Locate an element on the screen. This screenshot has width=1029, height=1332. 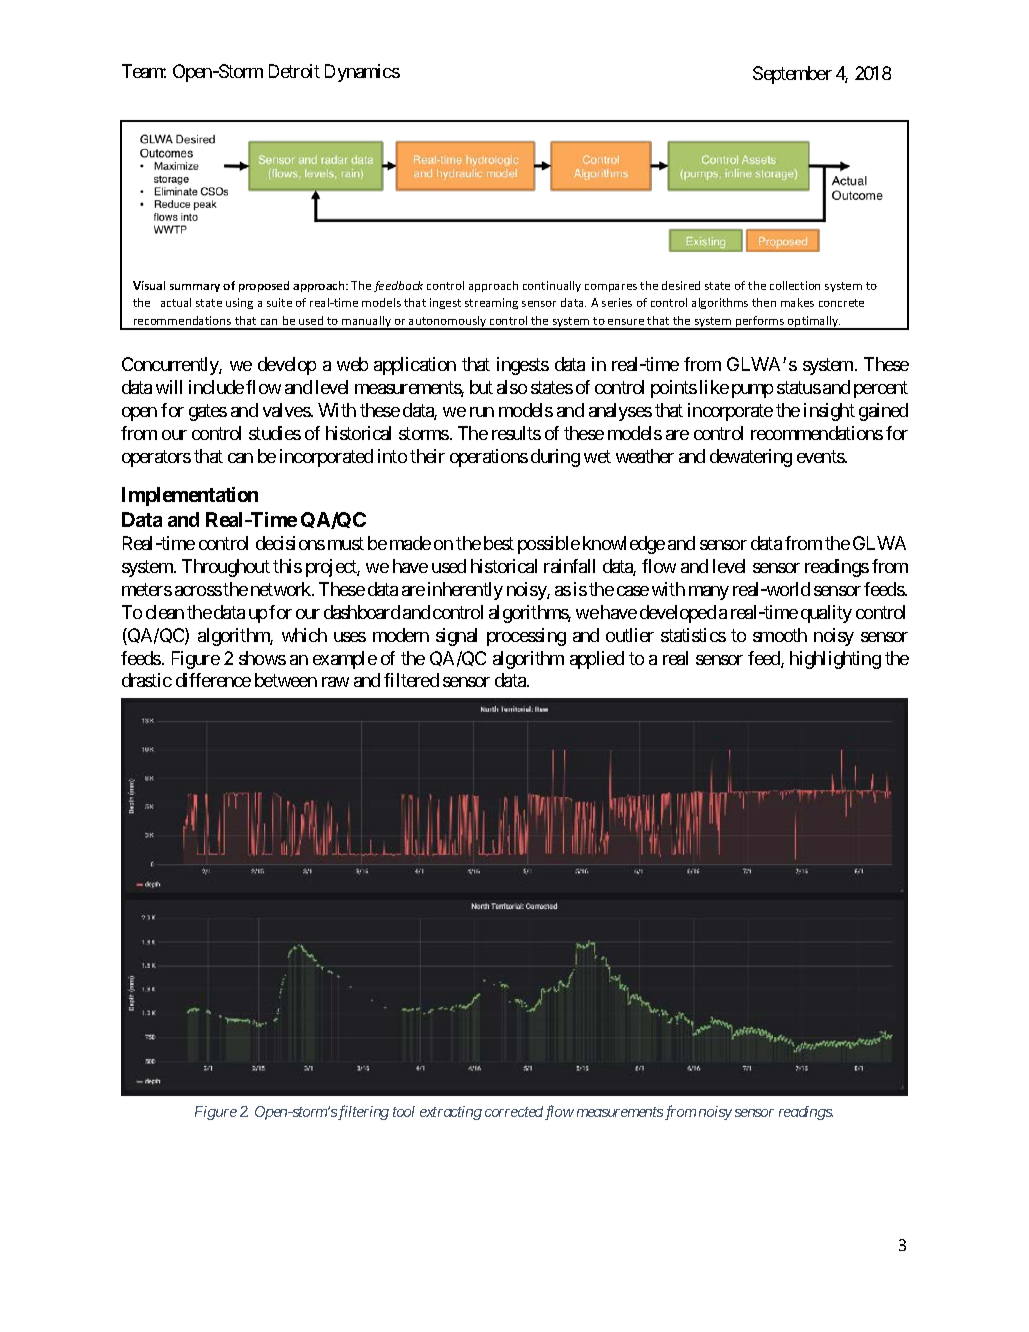
Detroit is located at coordinates (294, 71).
